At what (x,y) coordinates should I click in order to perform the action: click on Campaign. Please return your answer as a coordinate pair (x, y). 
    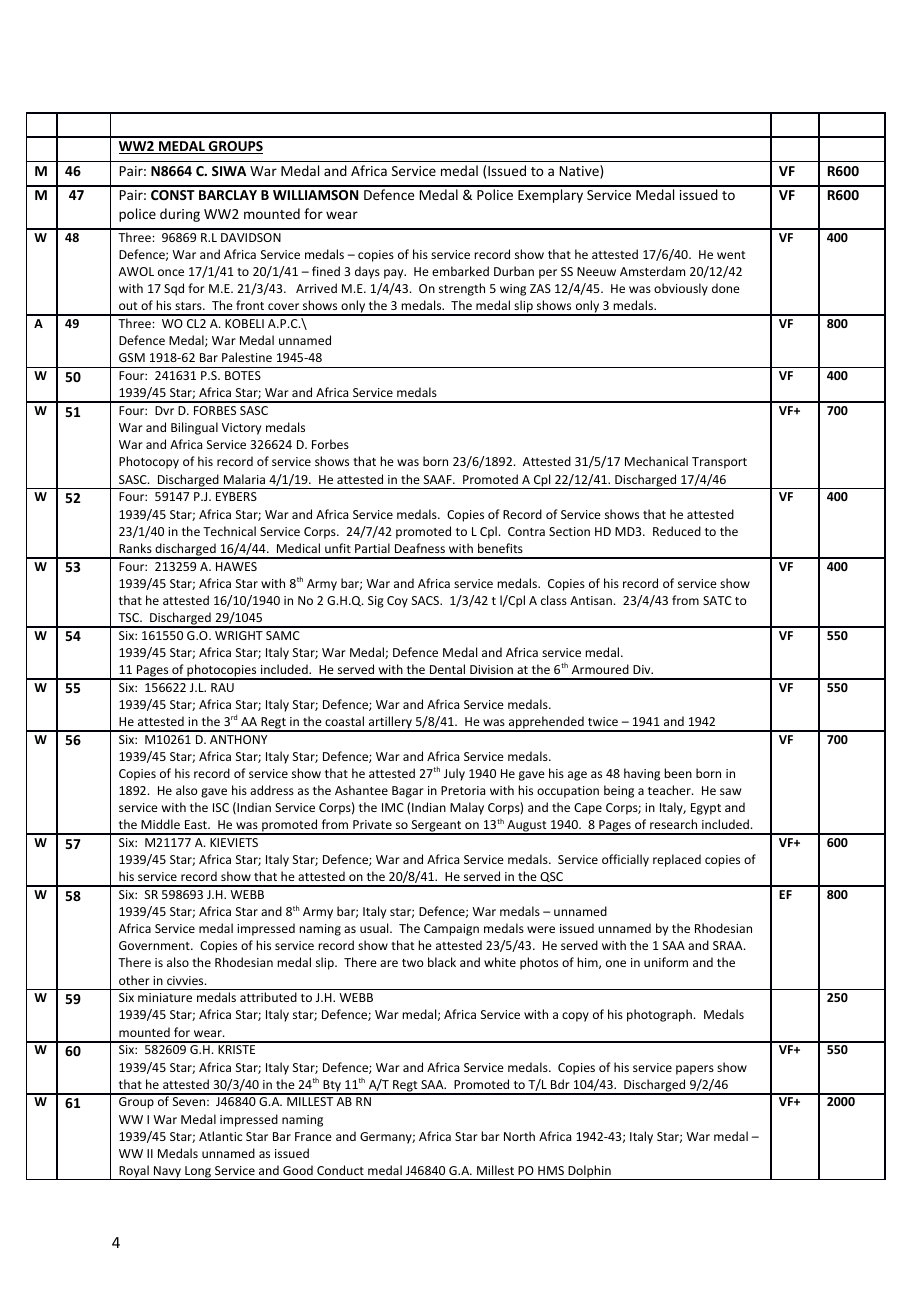
    Looking at the image, I should click on (451, 930).
